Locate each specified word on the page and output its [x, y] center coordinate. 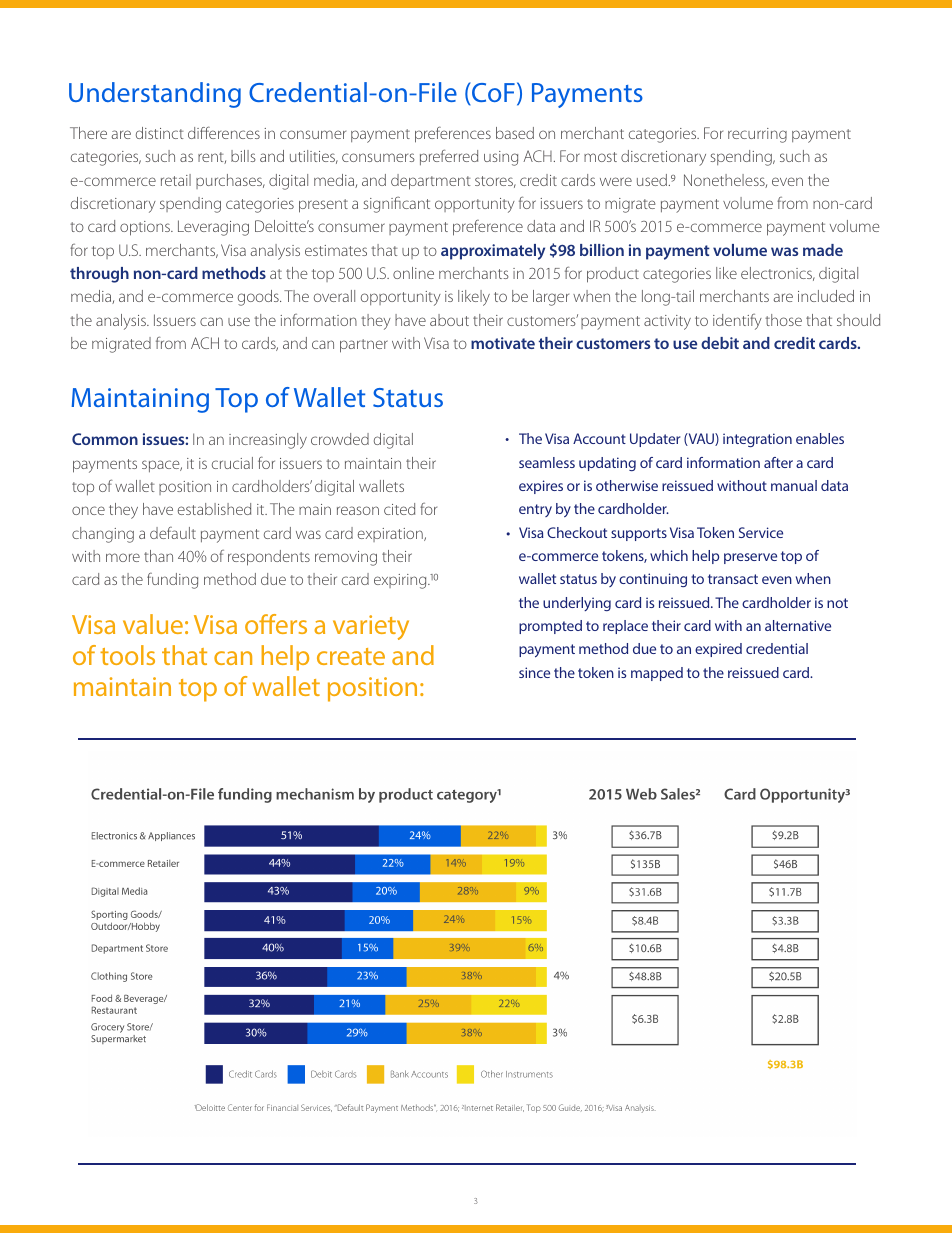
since [534, 672]
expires [541, 487]
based [515, 133]
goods [259, 298]
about [449, 320]
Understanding [155, 95]
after [778, 462]
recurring [757, 135]
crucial [232, 463]
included [826, 296]
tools [127, 655]
